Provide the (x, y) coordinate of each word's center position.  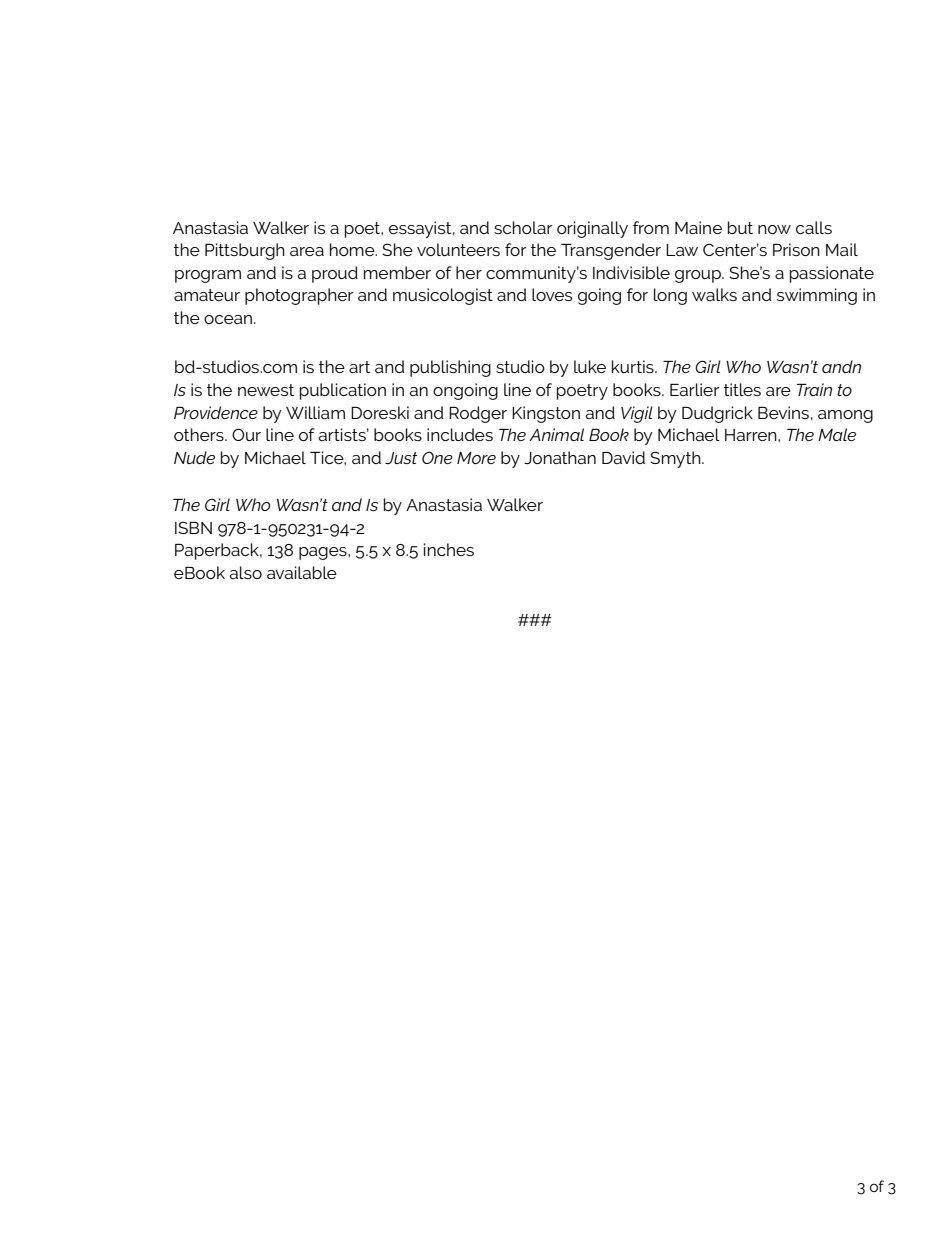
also (245, 572)
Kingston (546, 414)
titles (742, 389)
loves (552, 294)
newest (266, 390)
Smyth (676, 459)
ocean (228, 319)
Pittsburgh (245, 251)
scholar (523, 227)
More (476, 458)
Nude (194, 457)
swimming (817, 296)
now (774, 229)
